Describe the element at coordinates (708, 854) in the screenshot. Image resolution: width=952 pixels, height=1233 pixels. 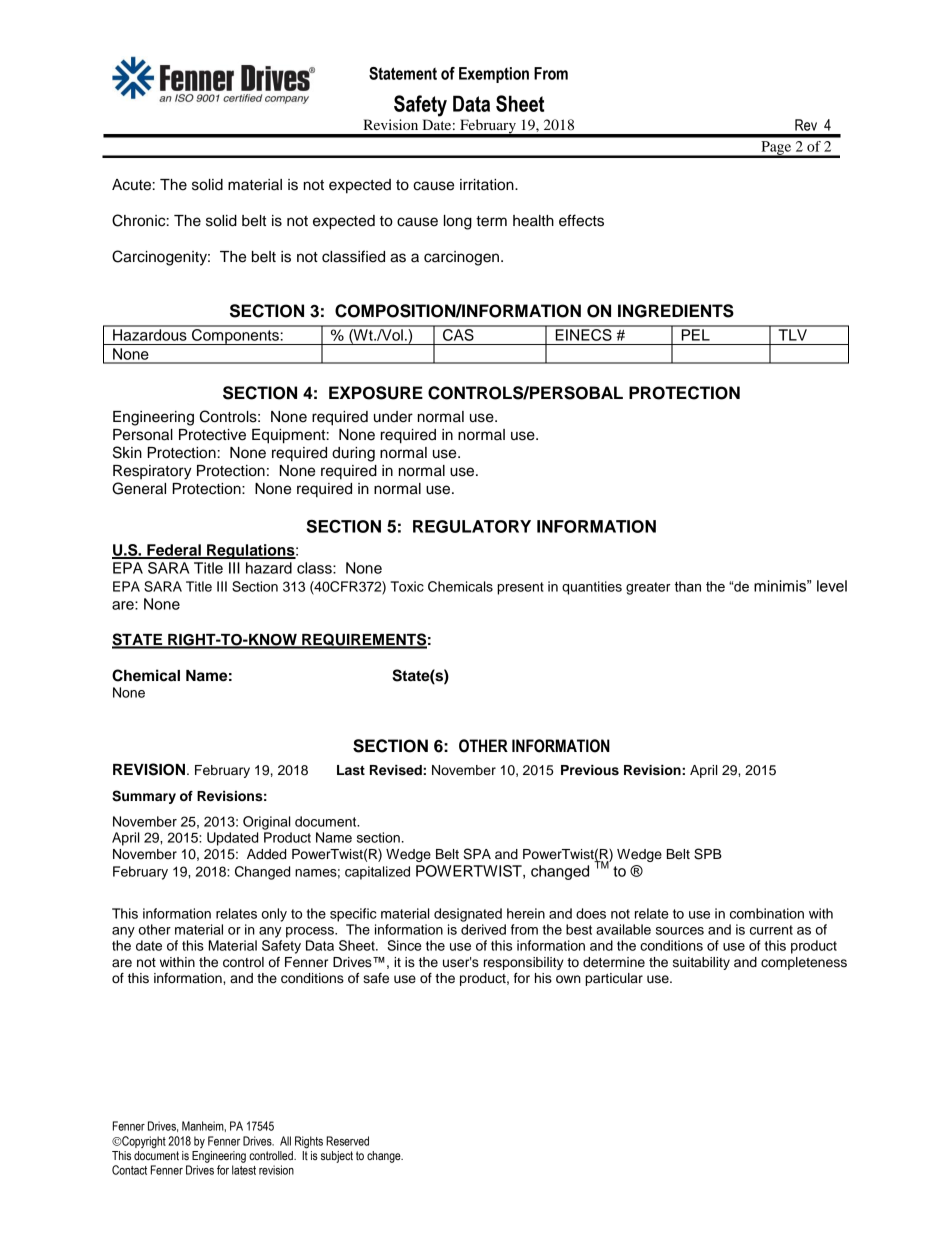
I see `SPB` at that location.
